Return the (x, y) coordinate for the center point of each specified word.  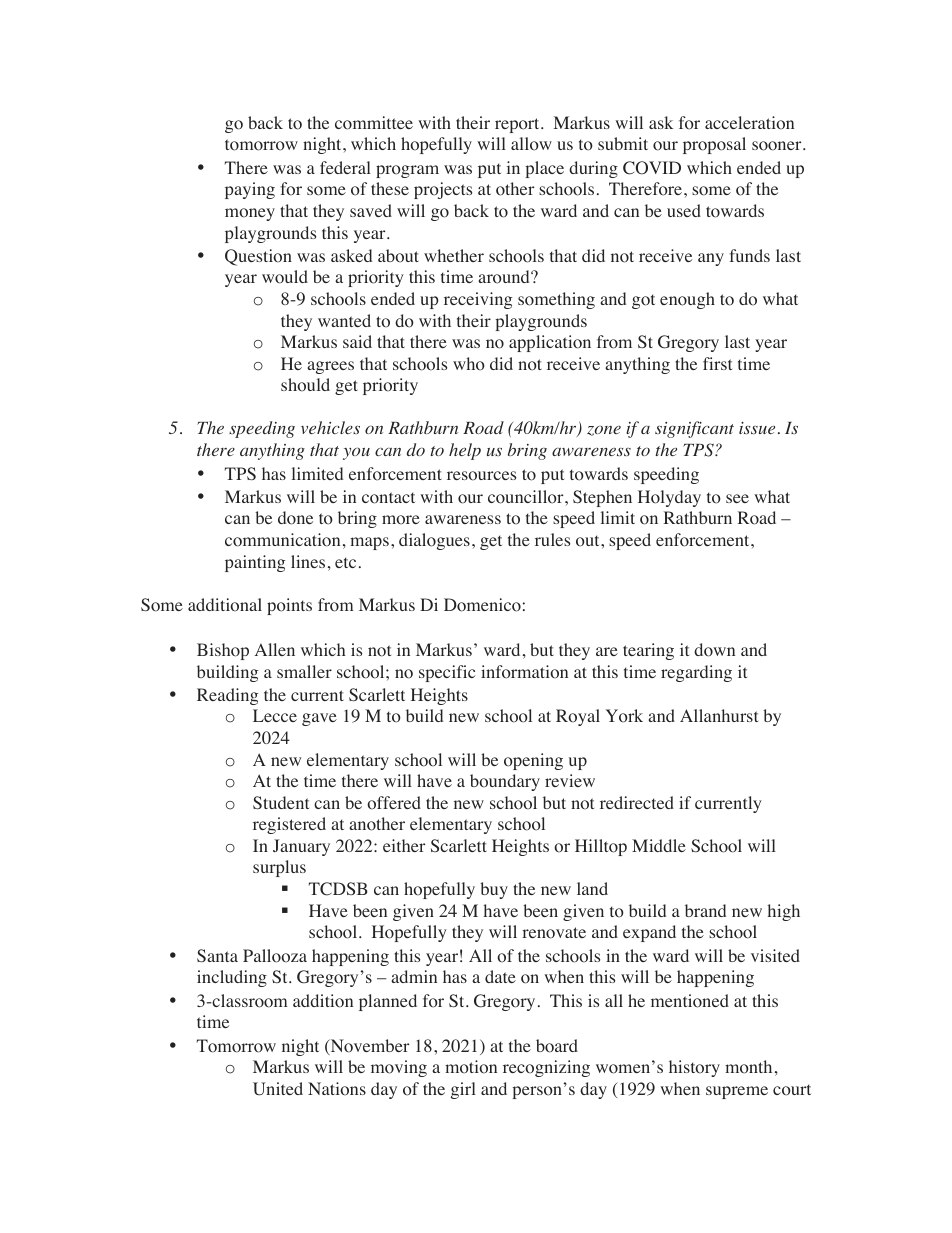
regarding (696, 673)
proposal (714, 145)
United (278, 1089)
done (295, 518)
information (524, 672)
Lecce (275, 715)
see (737, 498)
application (550, 343)
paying (250, 190)
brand (705, 910)
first (717, 363)
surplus (279, 868)
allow (531, 144)
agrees (330, 367)
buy (494, 890)
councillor (527, 497)
